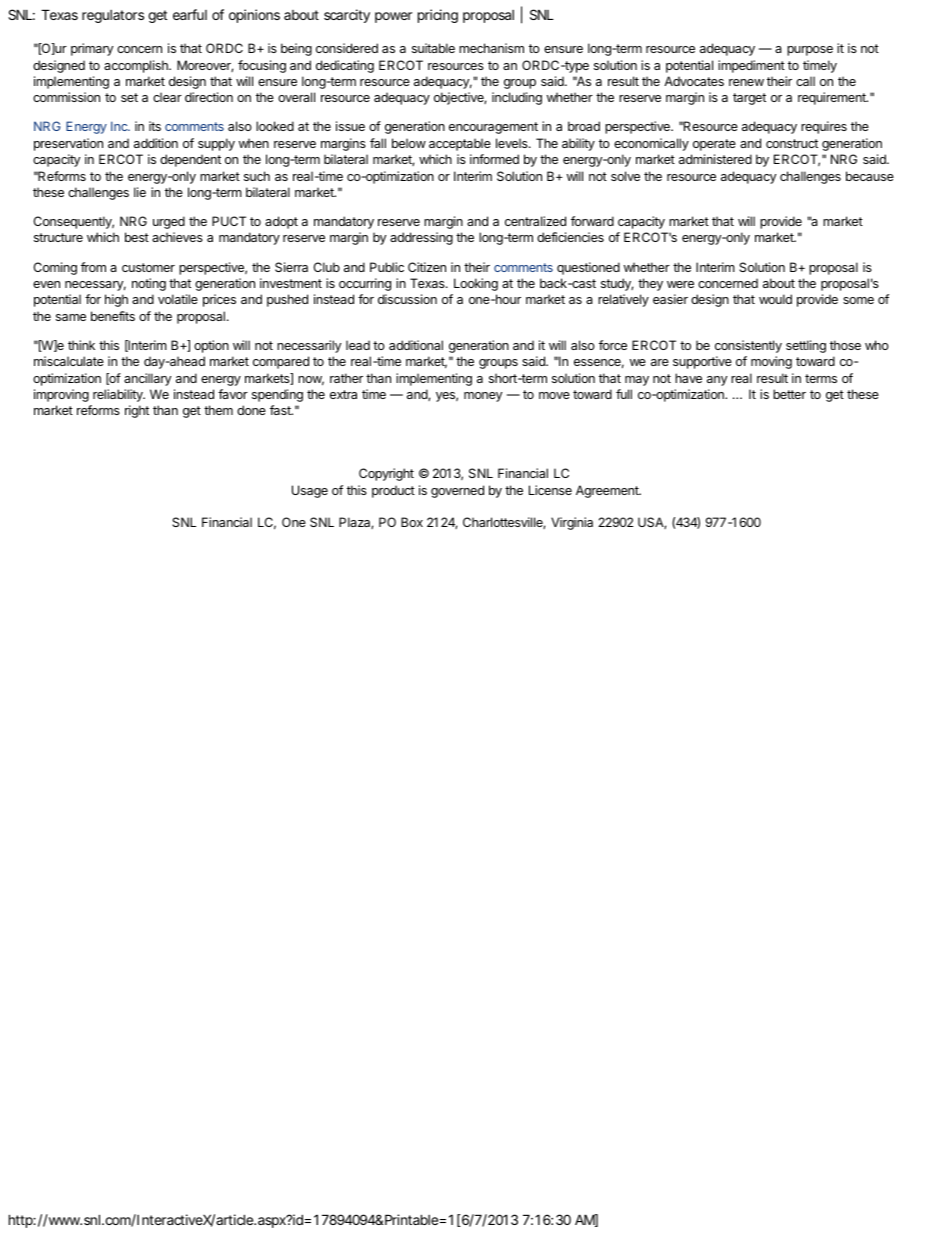 The image size is (952, 1233). Describe the element at coordinates (310, 491) in the screenshot. I see `Usage` at that location.
